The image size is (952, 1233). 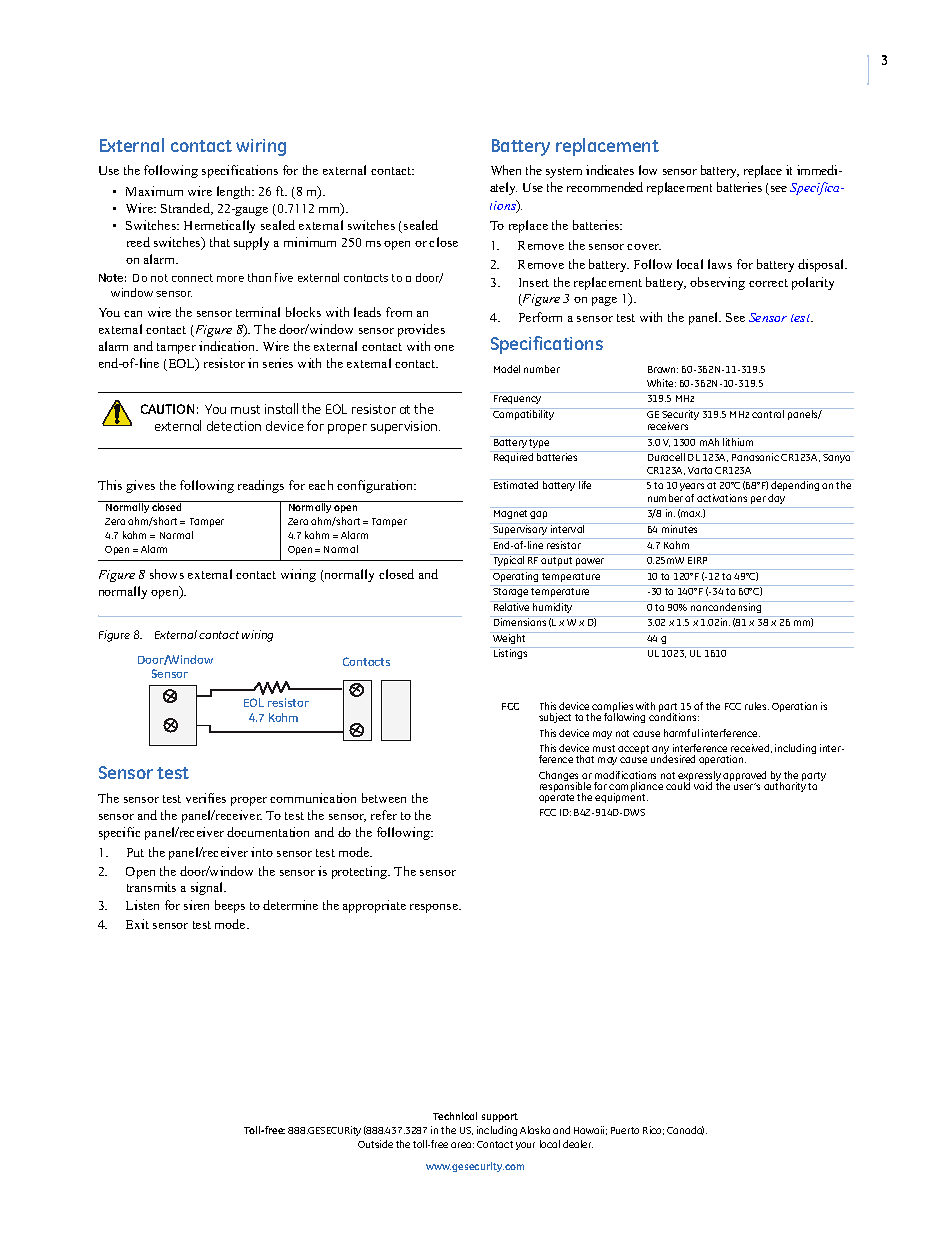 What do you see at coordinates (208, 888) in the document?
I see `signal` at bounding box center [208, 888].
